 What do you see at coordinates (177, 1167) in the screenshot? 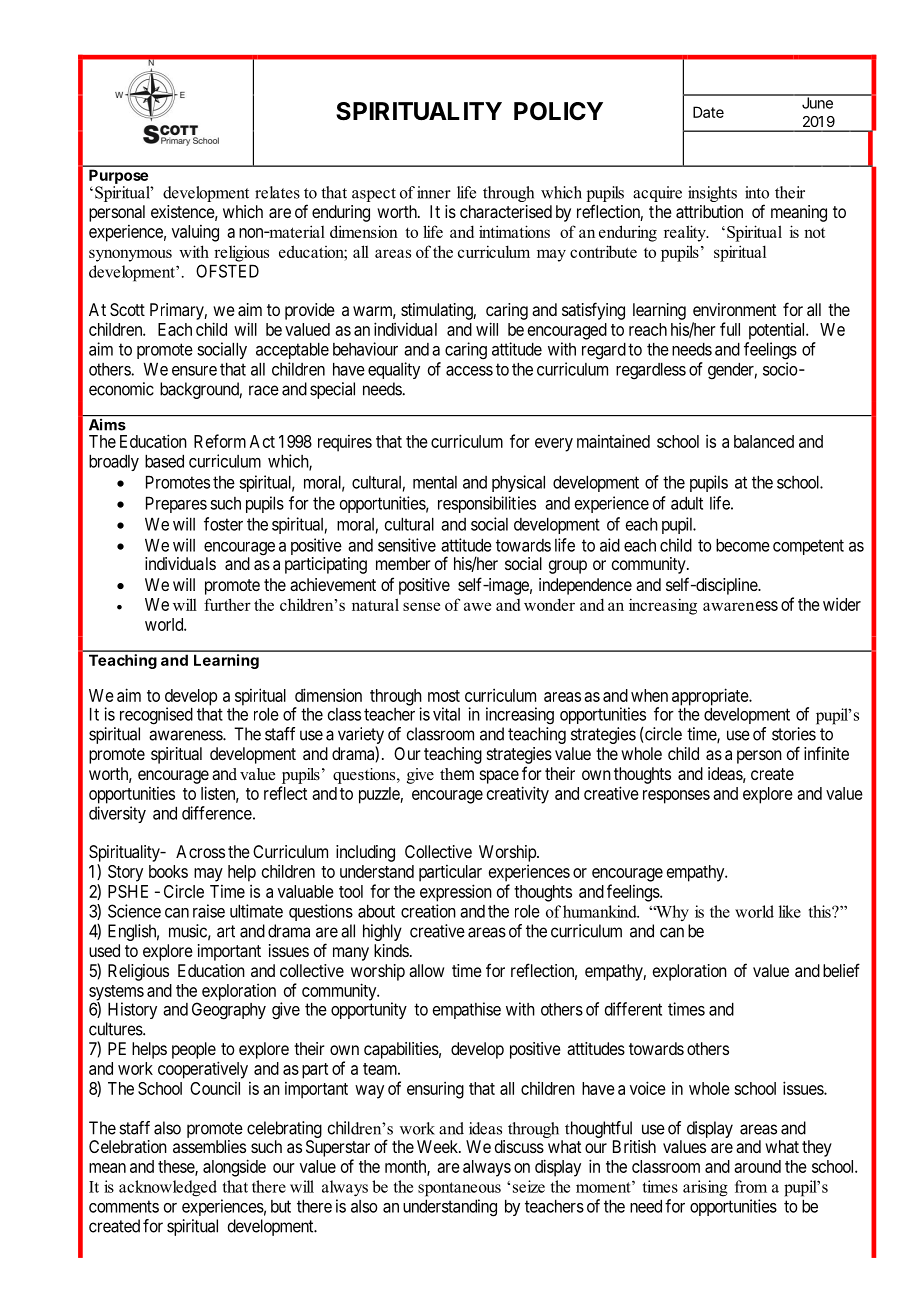
I see `these` at bounding box center [177, 1167].
